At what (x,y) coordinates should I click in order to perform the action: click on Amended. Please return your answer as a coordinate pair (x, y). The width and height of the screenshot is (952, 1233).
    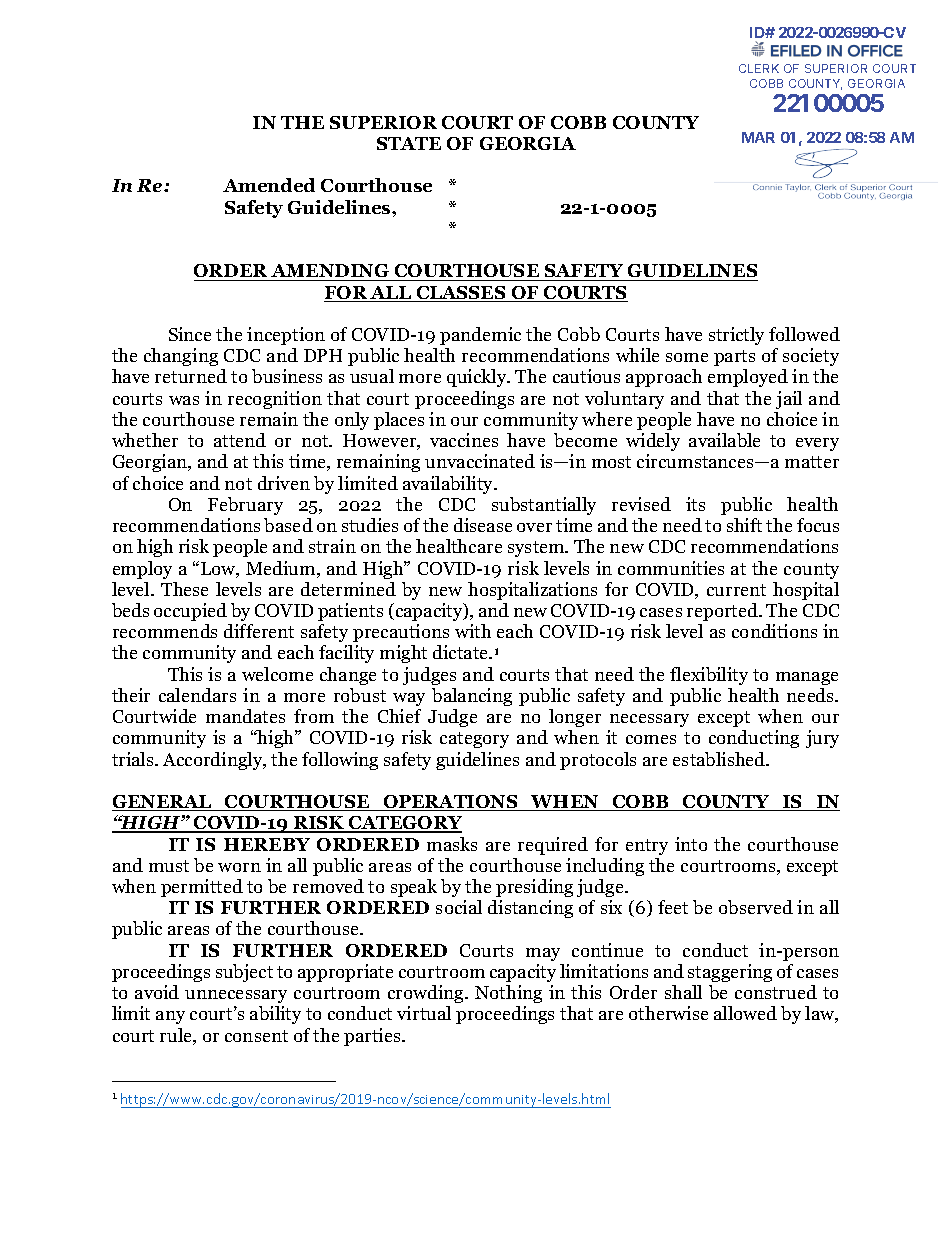
    Looking at the image, I should click on (269, 185).
